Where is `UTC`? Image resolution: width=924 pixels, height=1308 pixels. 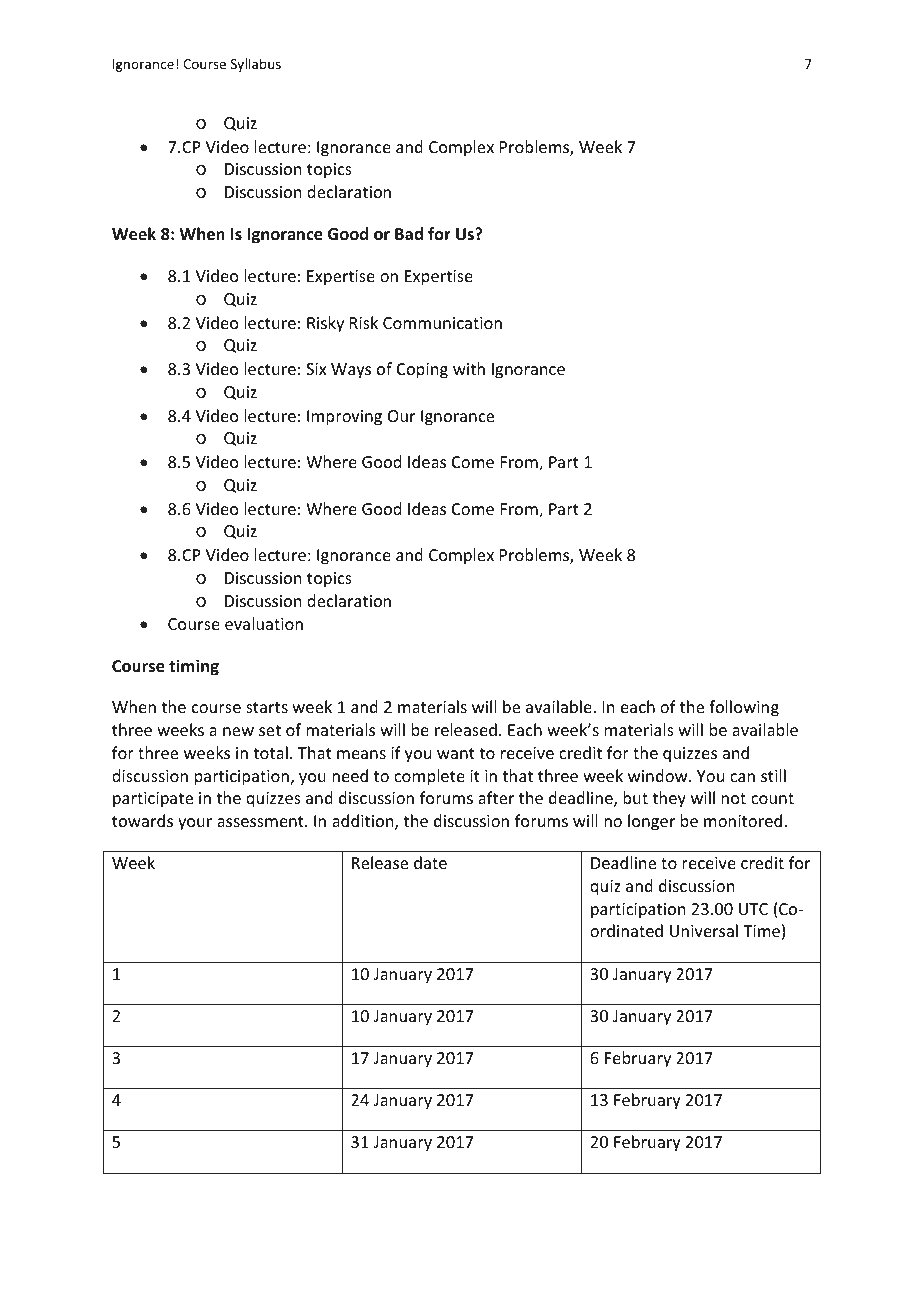 UTC is located at coordinates (753, 909).
